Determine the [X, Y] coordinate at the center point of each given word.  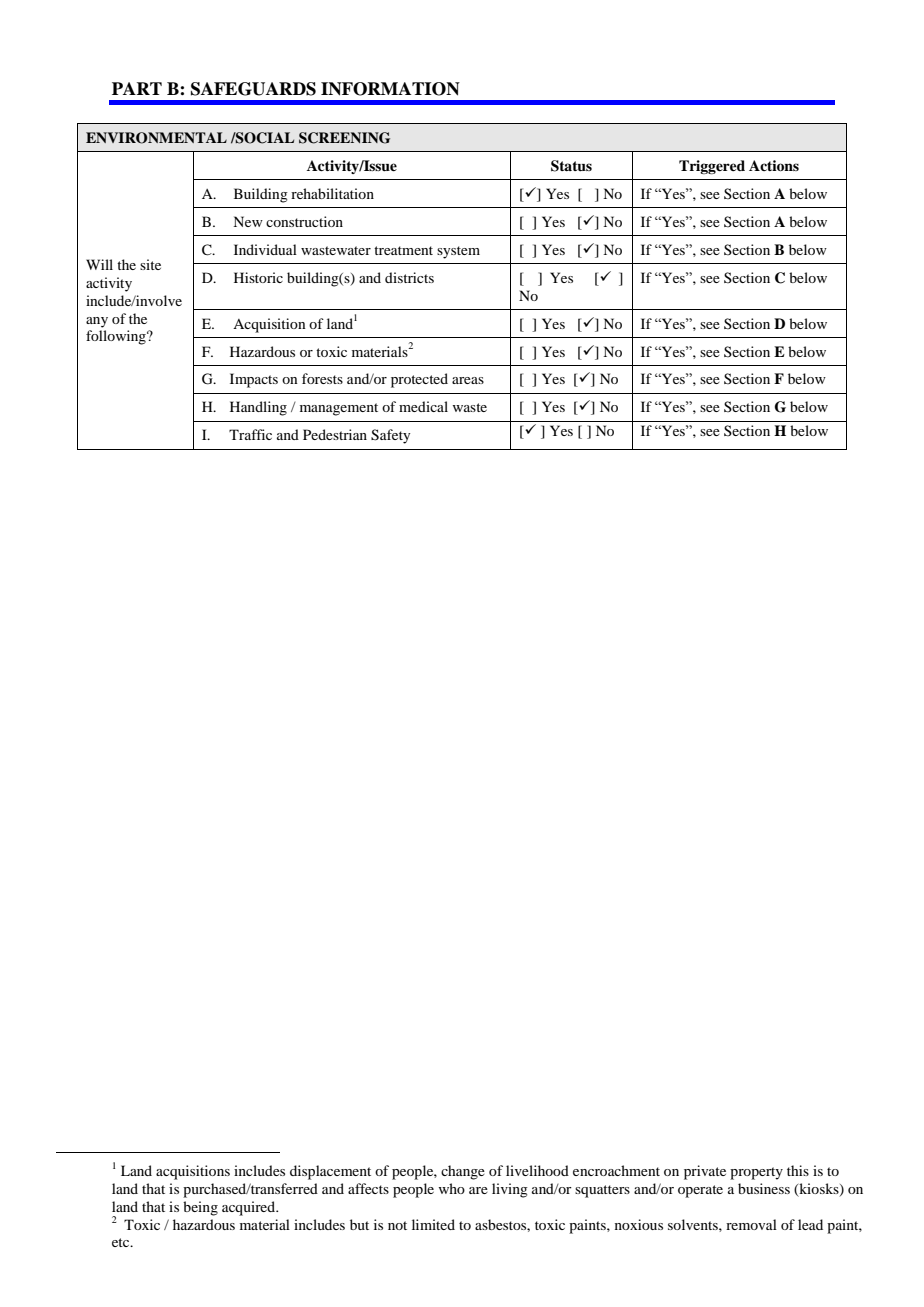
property [756, 1173]
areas [468, 380]
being [200, 1208]
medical [423, 406]
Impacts [254, 380]
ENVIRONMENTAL [156, 138]
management [339, 409]
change [463, 1172]
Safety [390, 436]
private [705, 1172]
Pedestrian [335, 434]
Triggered [712, 167]
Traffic [250, 434]
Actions [774, 165]
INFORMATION [390, 89]
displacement [330, 1172]
